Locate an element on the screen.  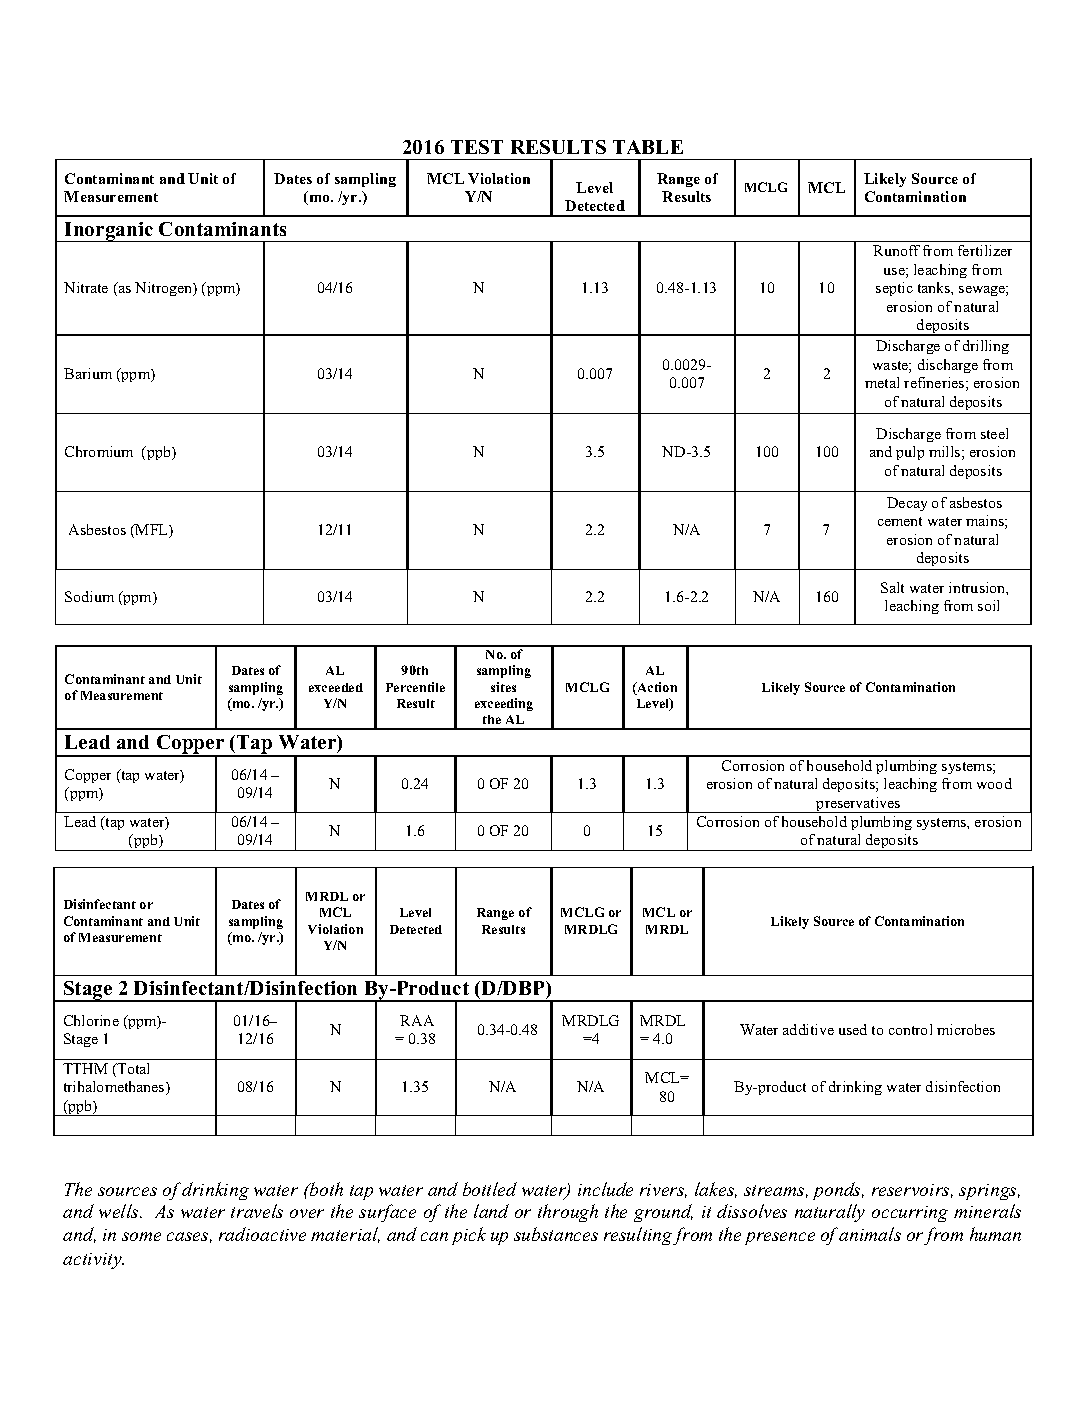
TEST is located at coordinates (477, 147).
